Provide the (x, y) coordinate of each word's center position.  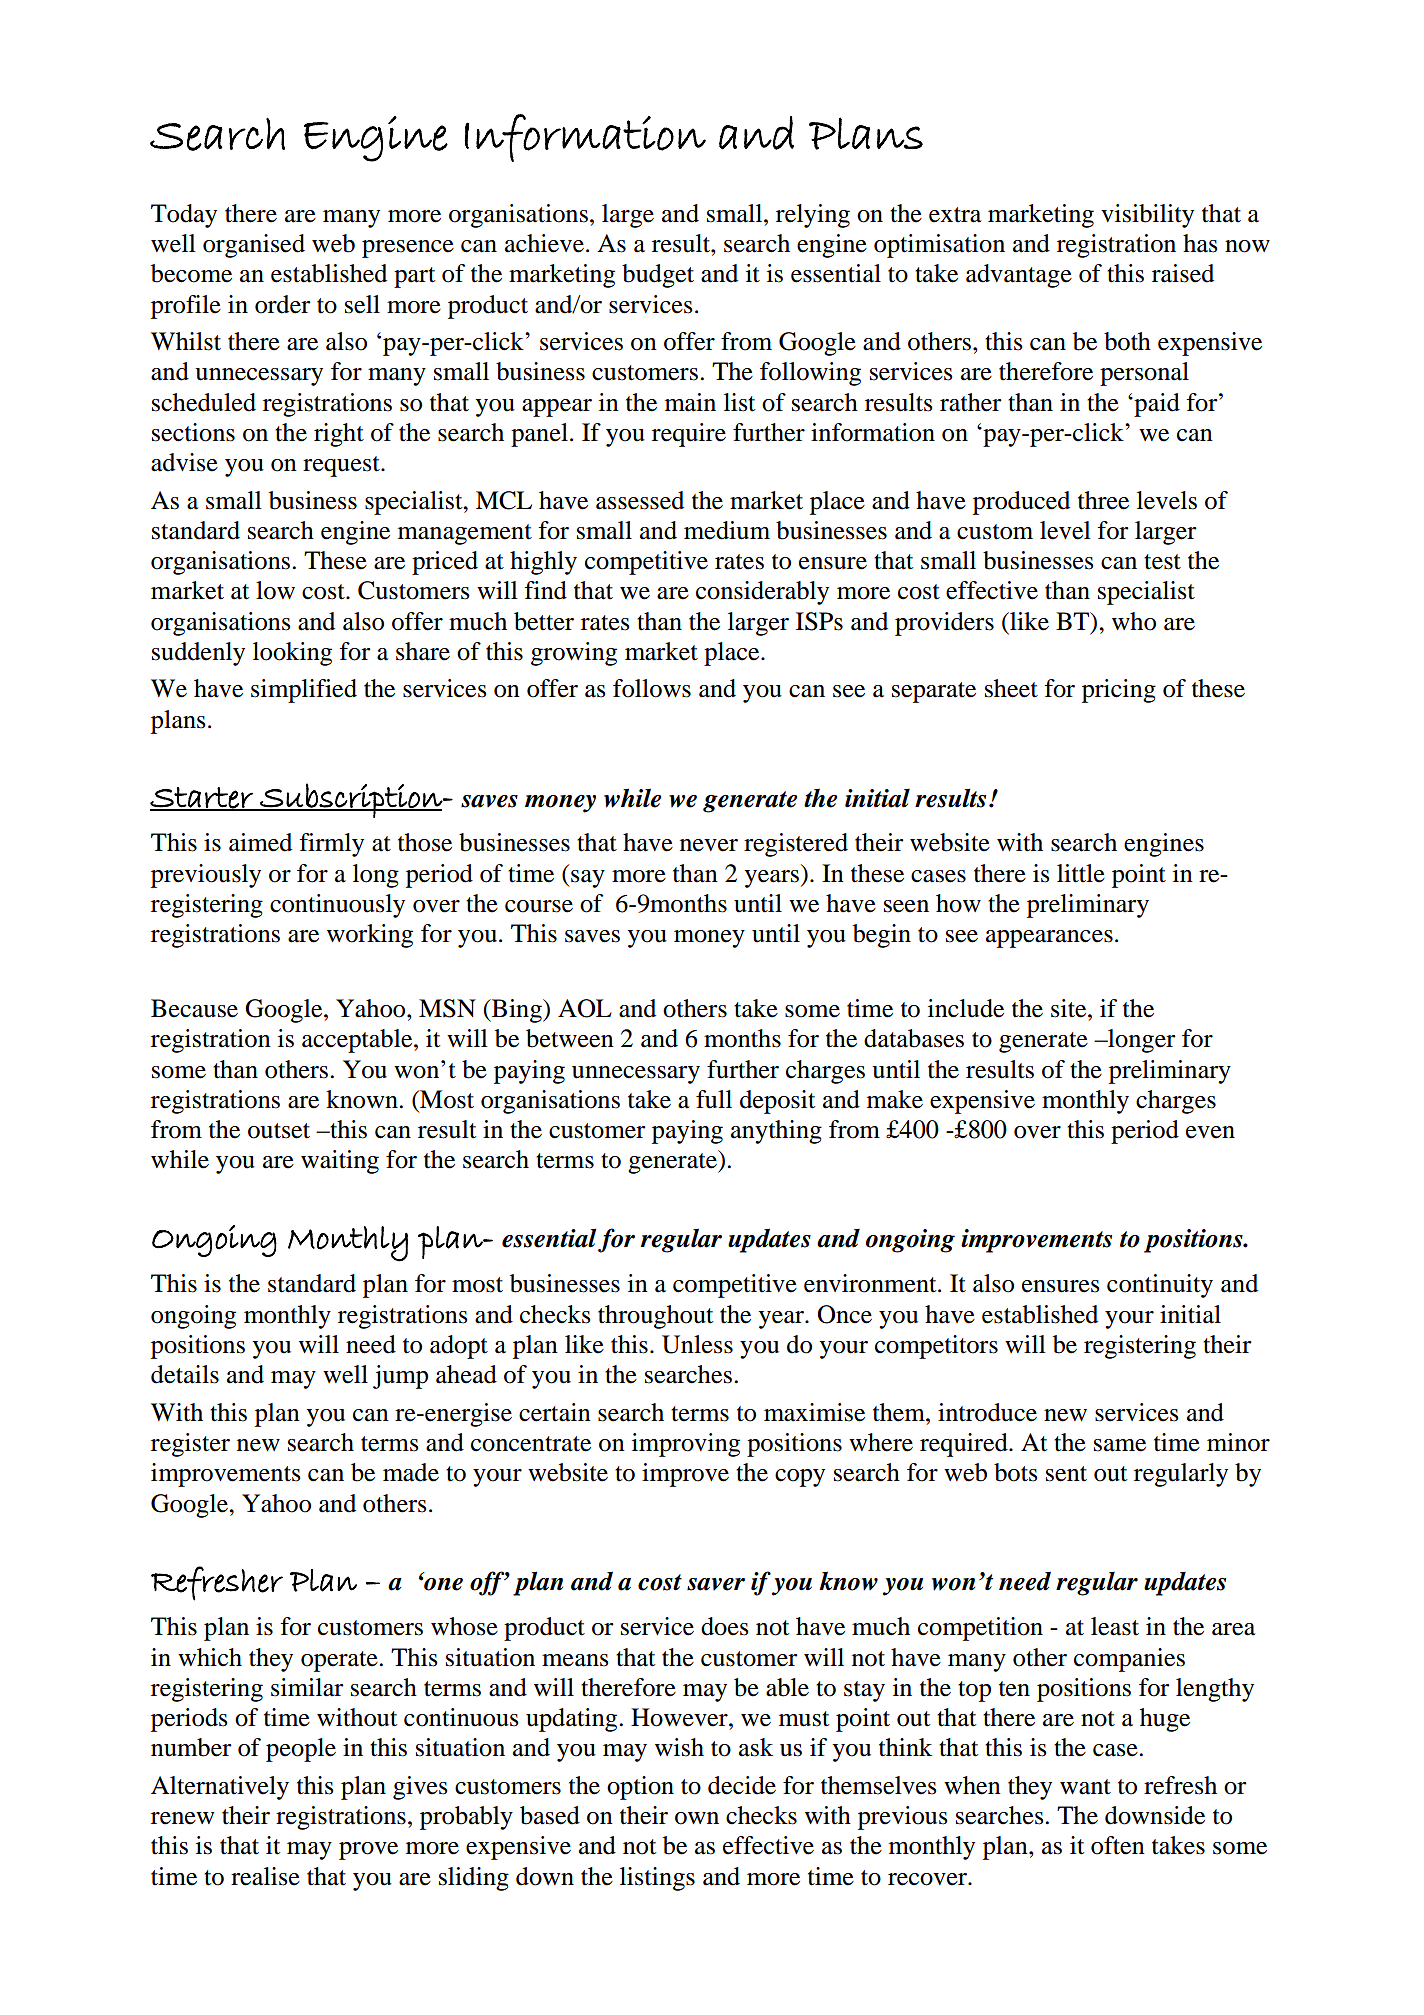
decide (742, 1785)
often (1118, 1845)
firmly (331, 845)
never (709, 845)
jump (400, 1377)
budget (658, 276)
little (1081, 873)
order (283, 304)
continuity (1160, 1286)
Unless (697, 1344)
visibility (1147, 216)
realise (265, 1876)
